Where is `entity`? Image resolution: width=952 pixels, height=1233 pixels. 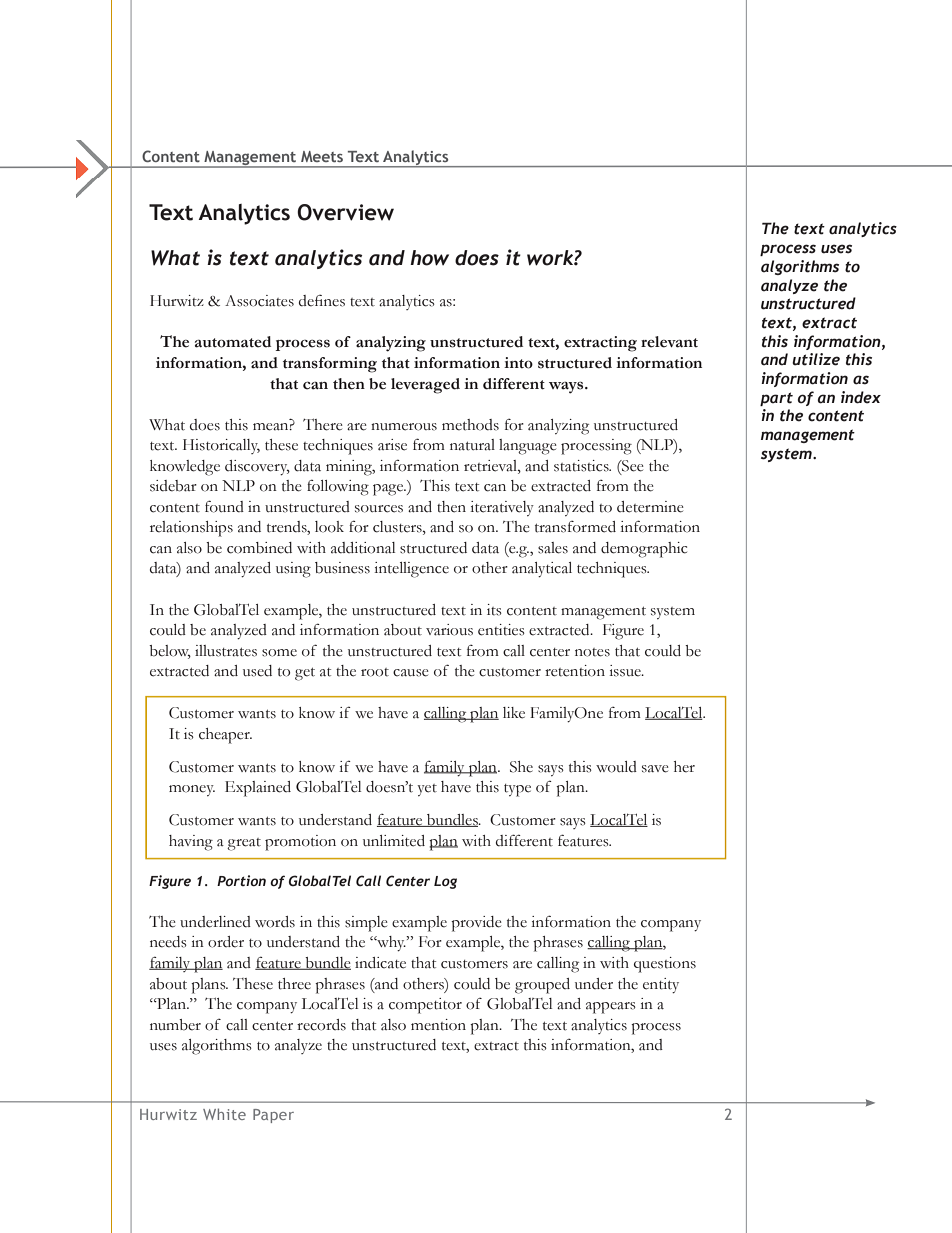
entity is located at coordinates (661, 986).
